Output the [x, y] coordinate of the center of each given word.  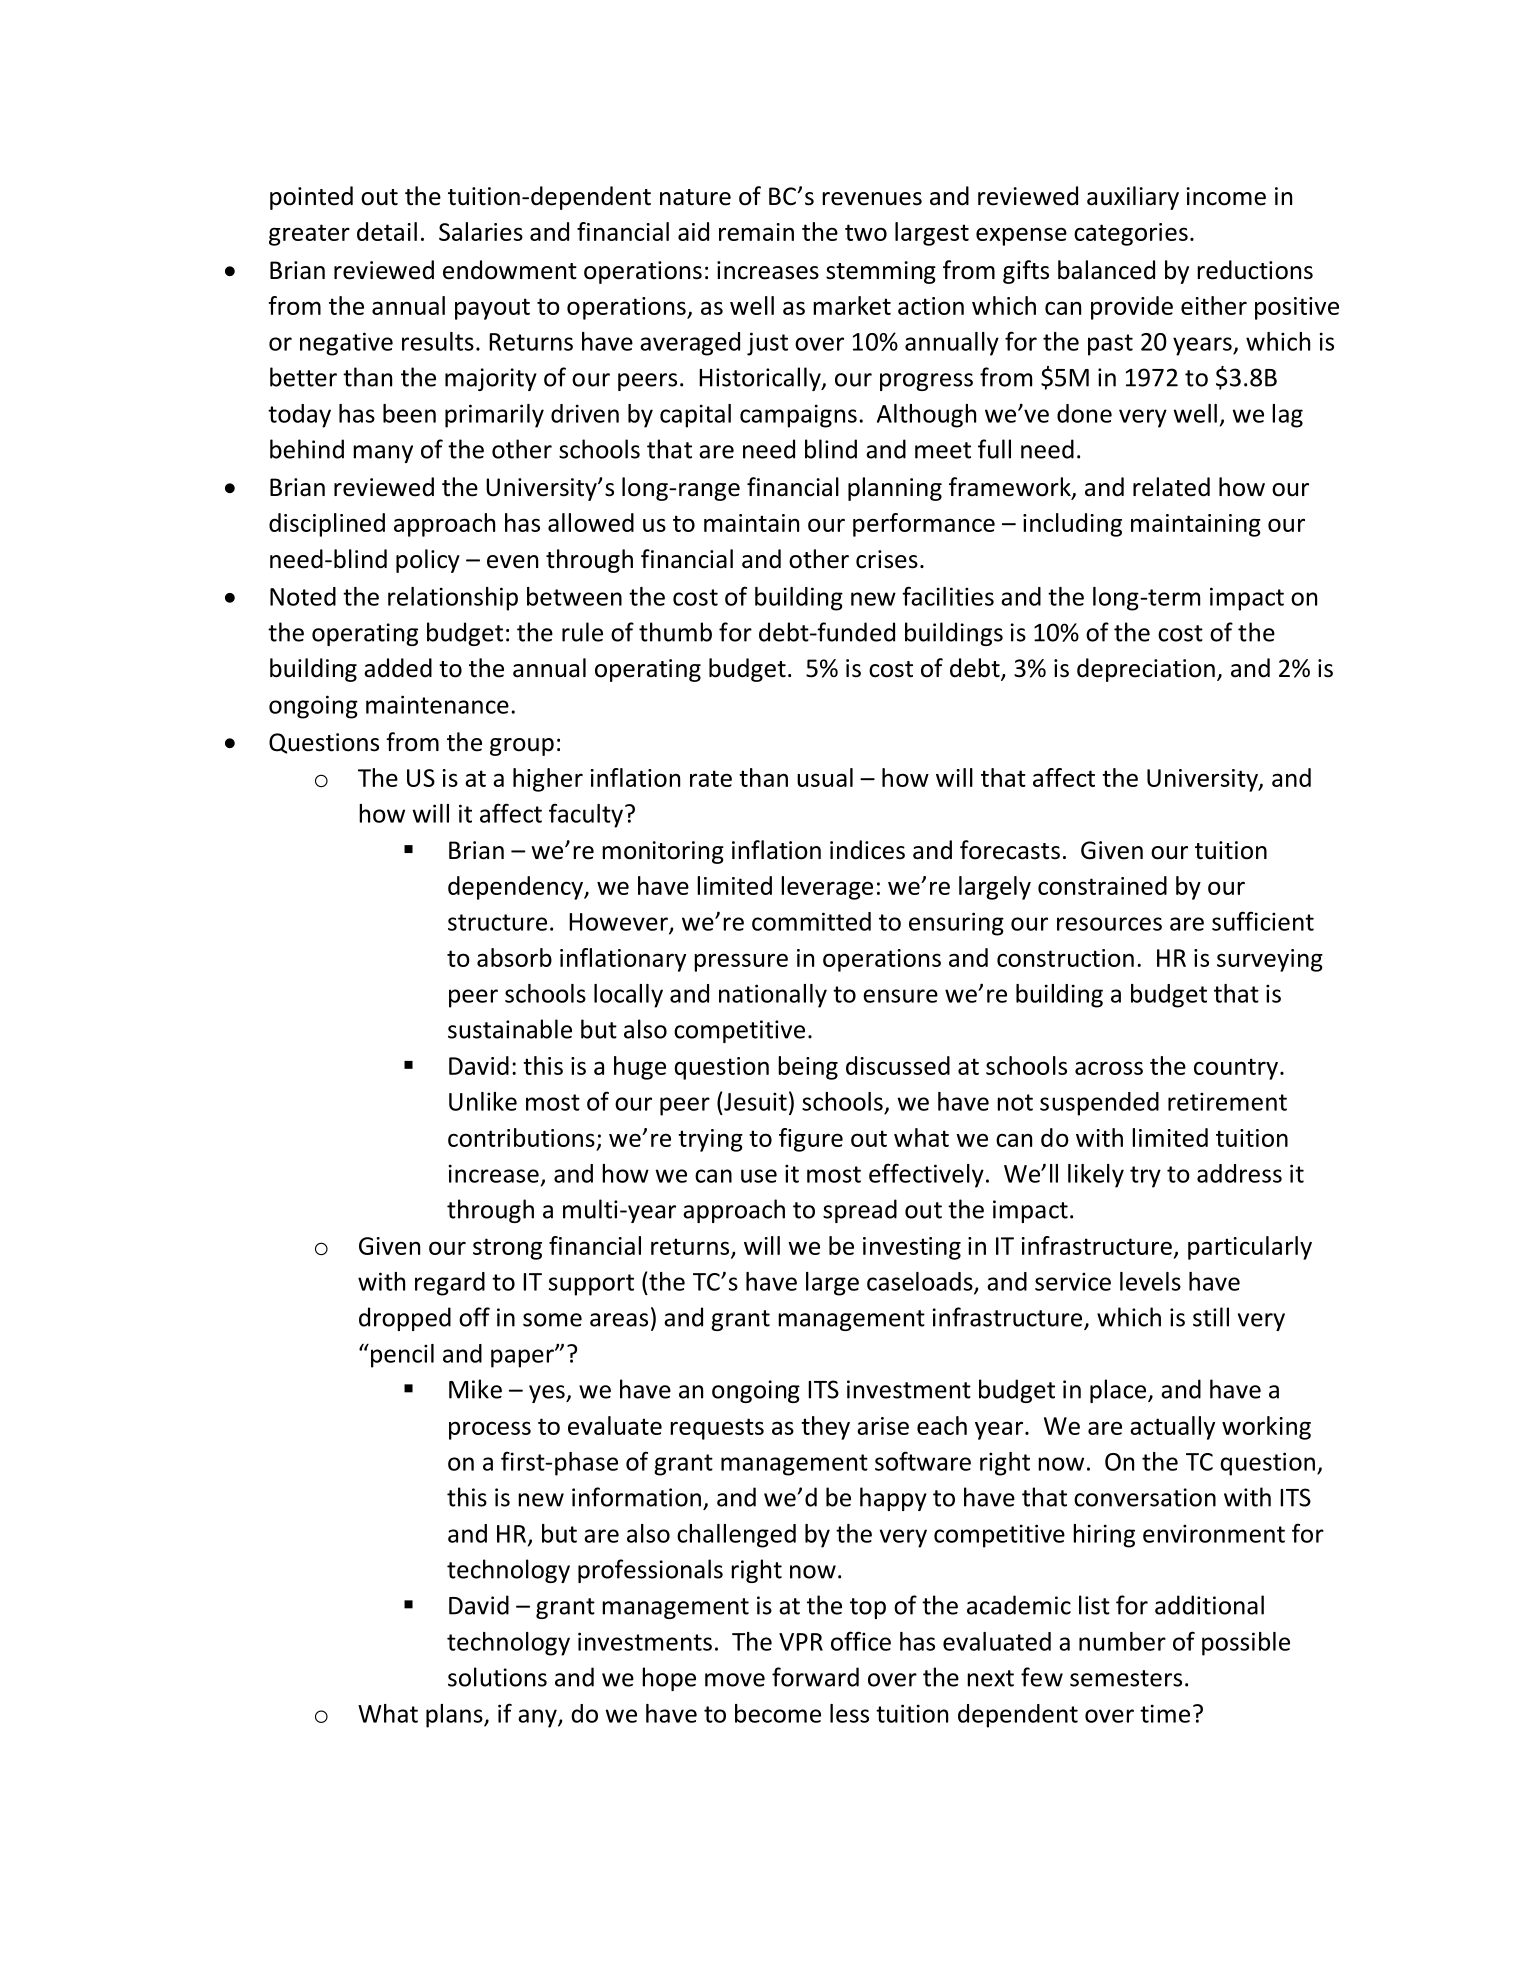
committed [811, 921]
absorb [514, 957]
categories [1131, 234]
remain [756, 232]
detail [387, 231]
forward [815, 1677]
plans [455, 1716]
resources [1109, 924]
